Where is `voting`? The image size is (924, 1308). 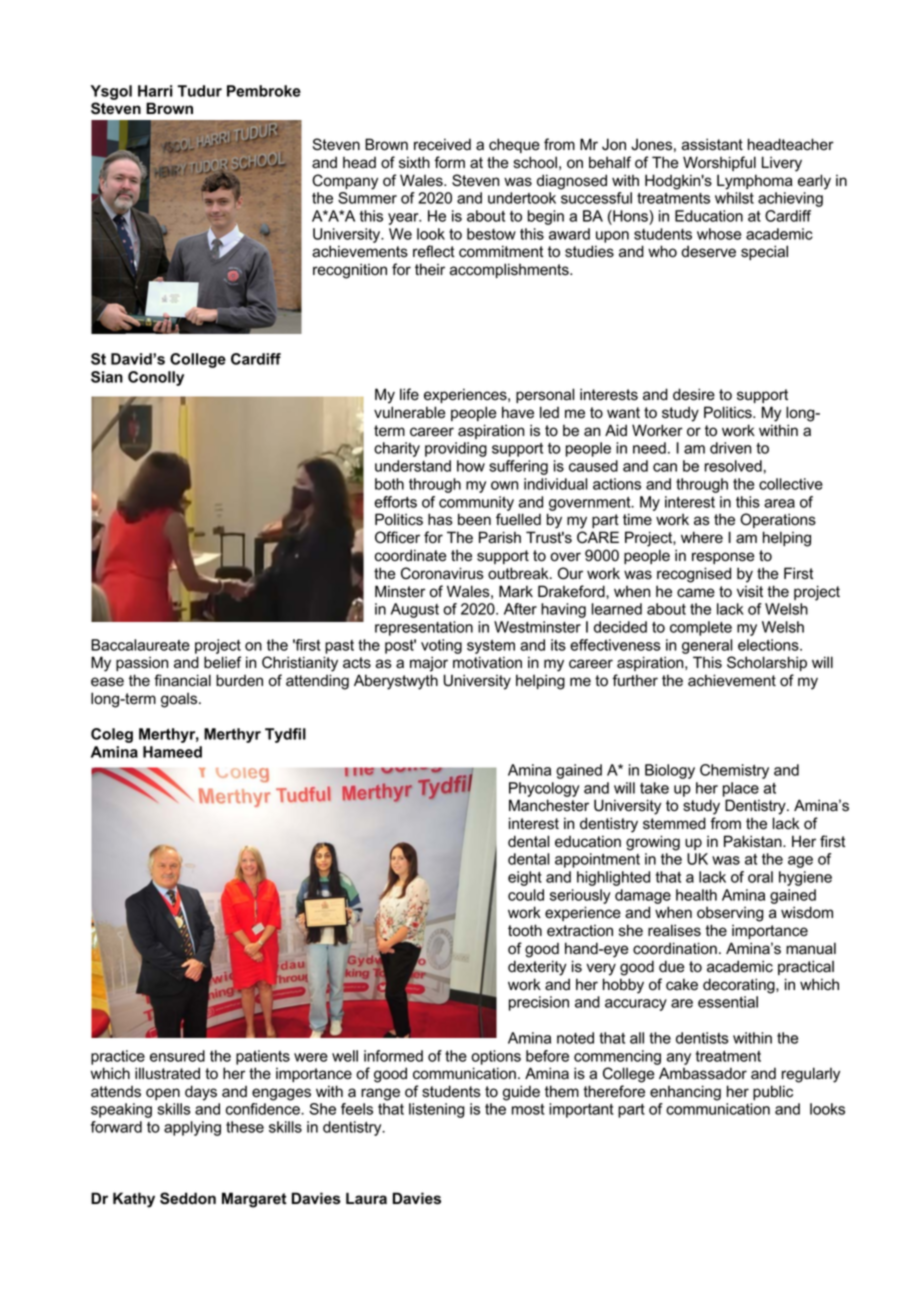 voting is located at coordinates (441, 646).
